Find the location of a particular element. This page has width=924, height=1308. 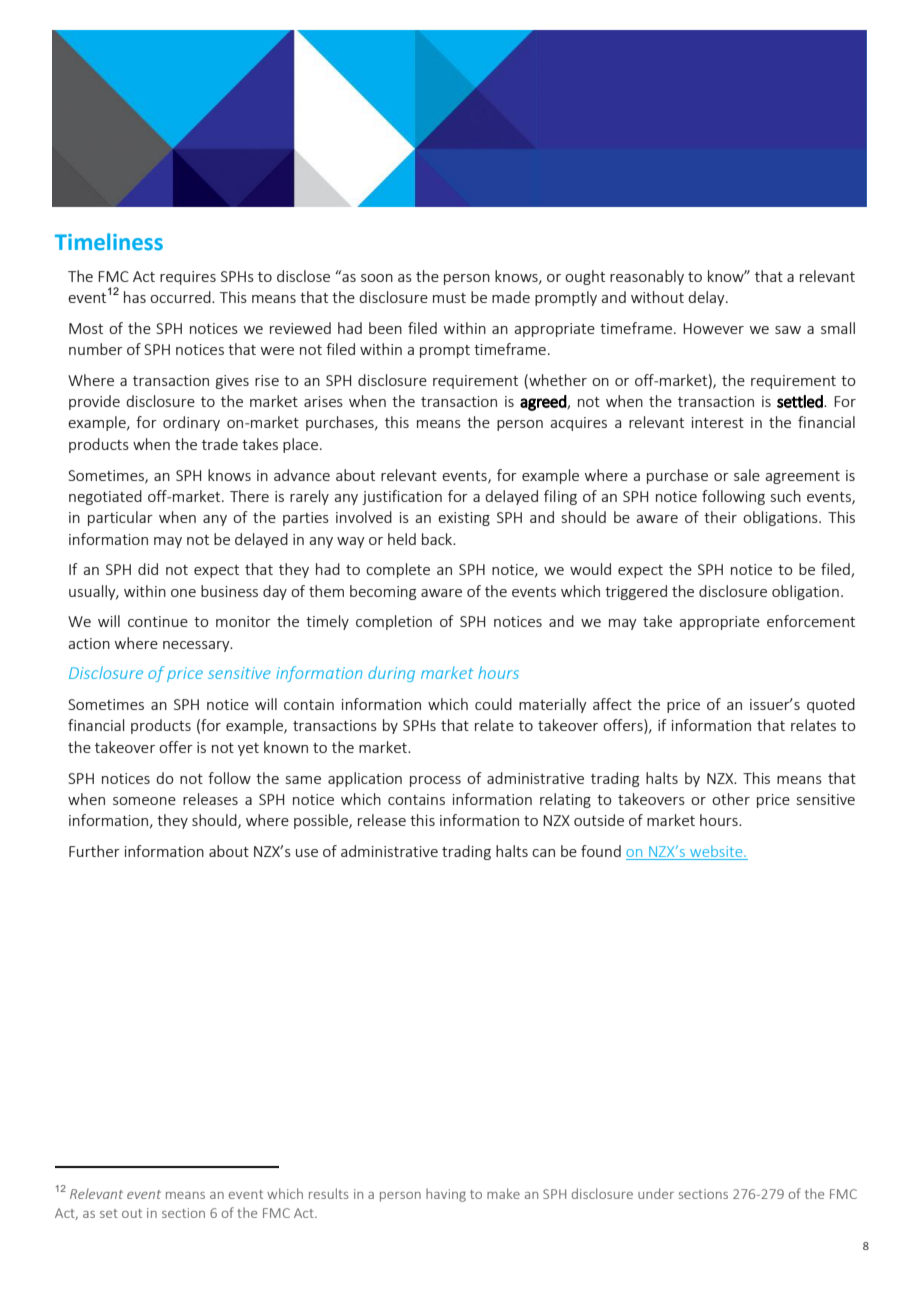

requires is located at coordinates (188, 278).
